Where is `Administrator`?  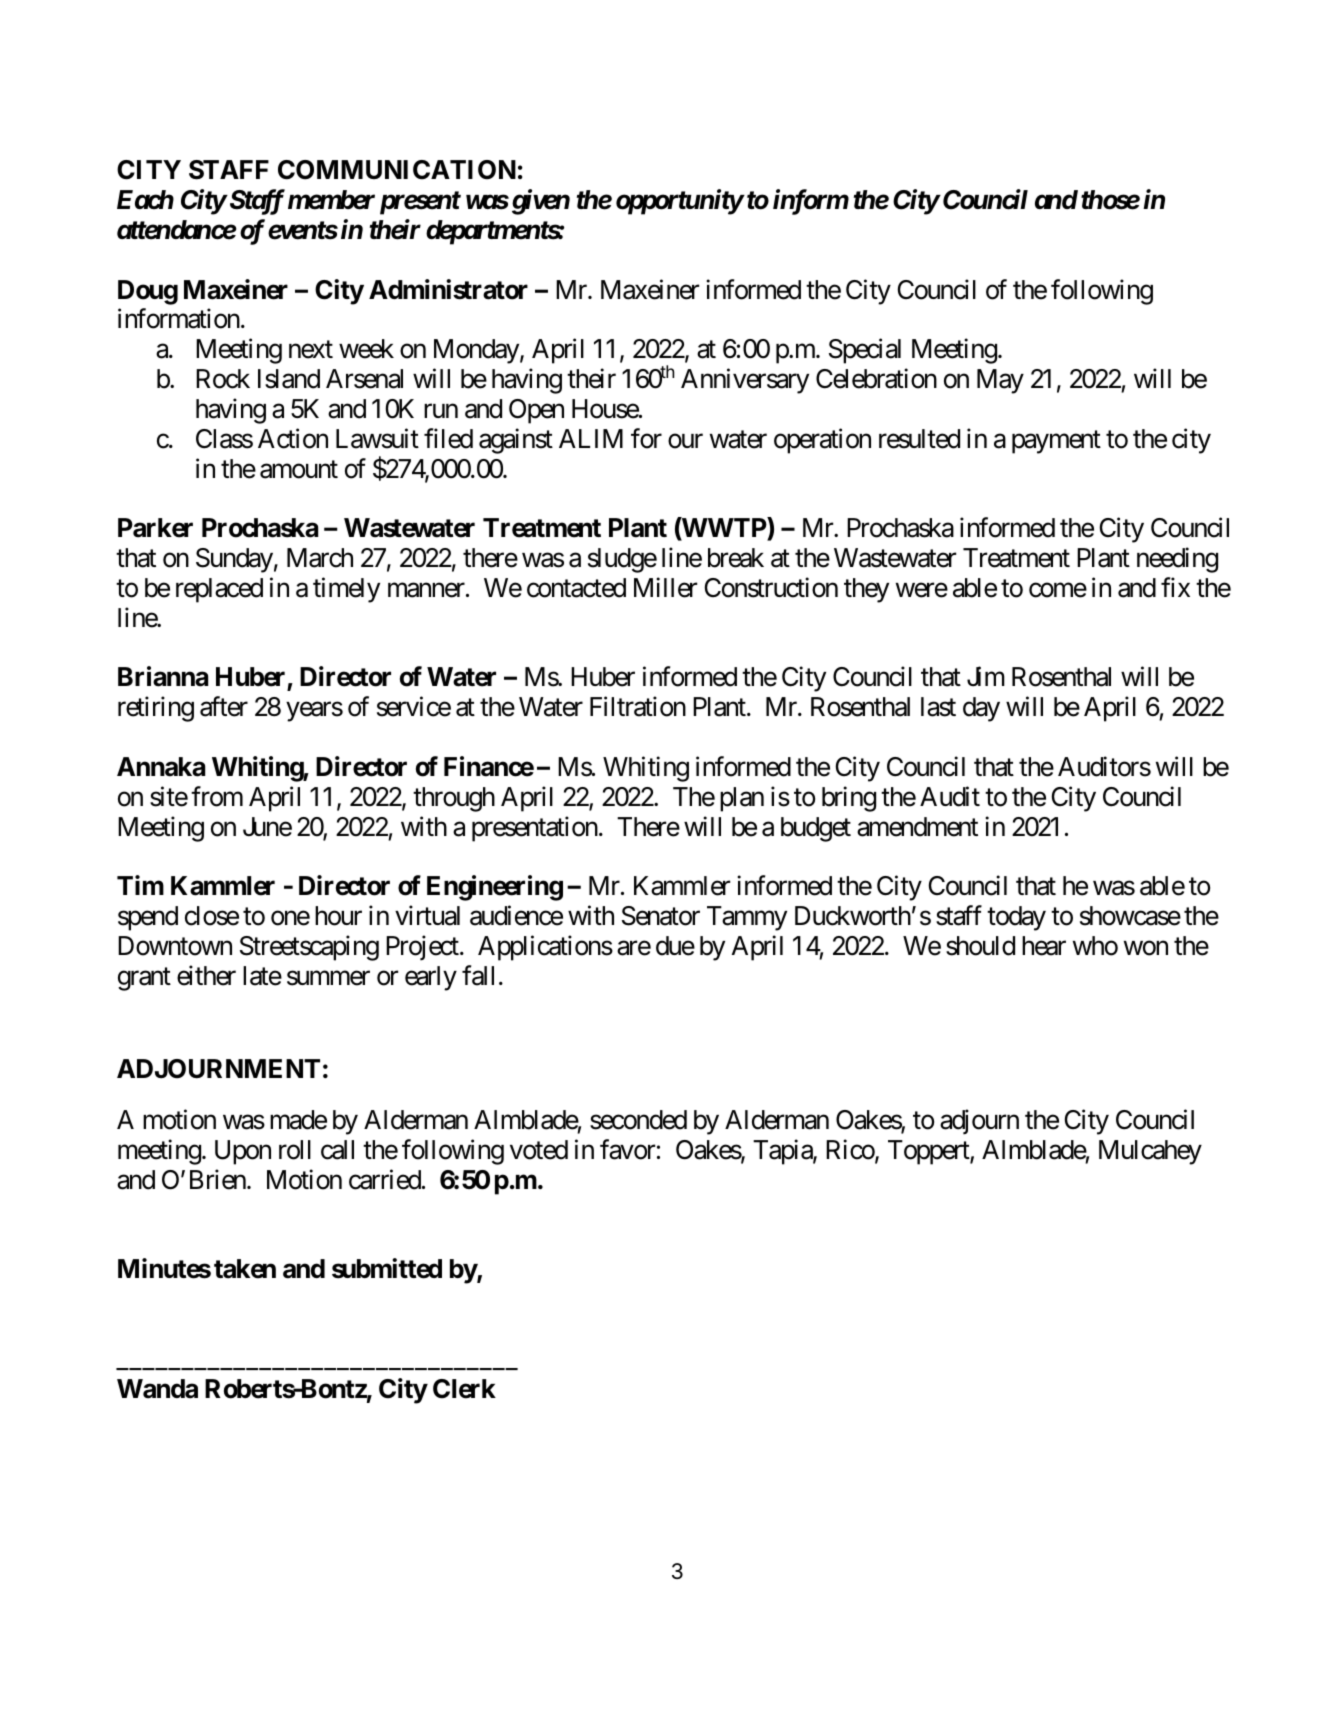
Administrator is located at coordinates (448, 289).
